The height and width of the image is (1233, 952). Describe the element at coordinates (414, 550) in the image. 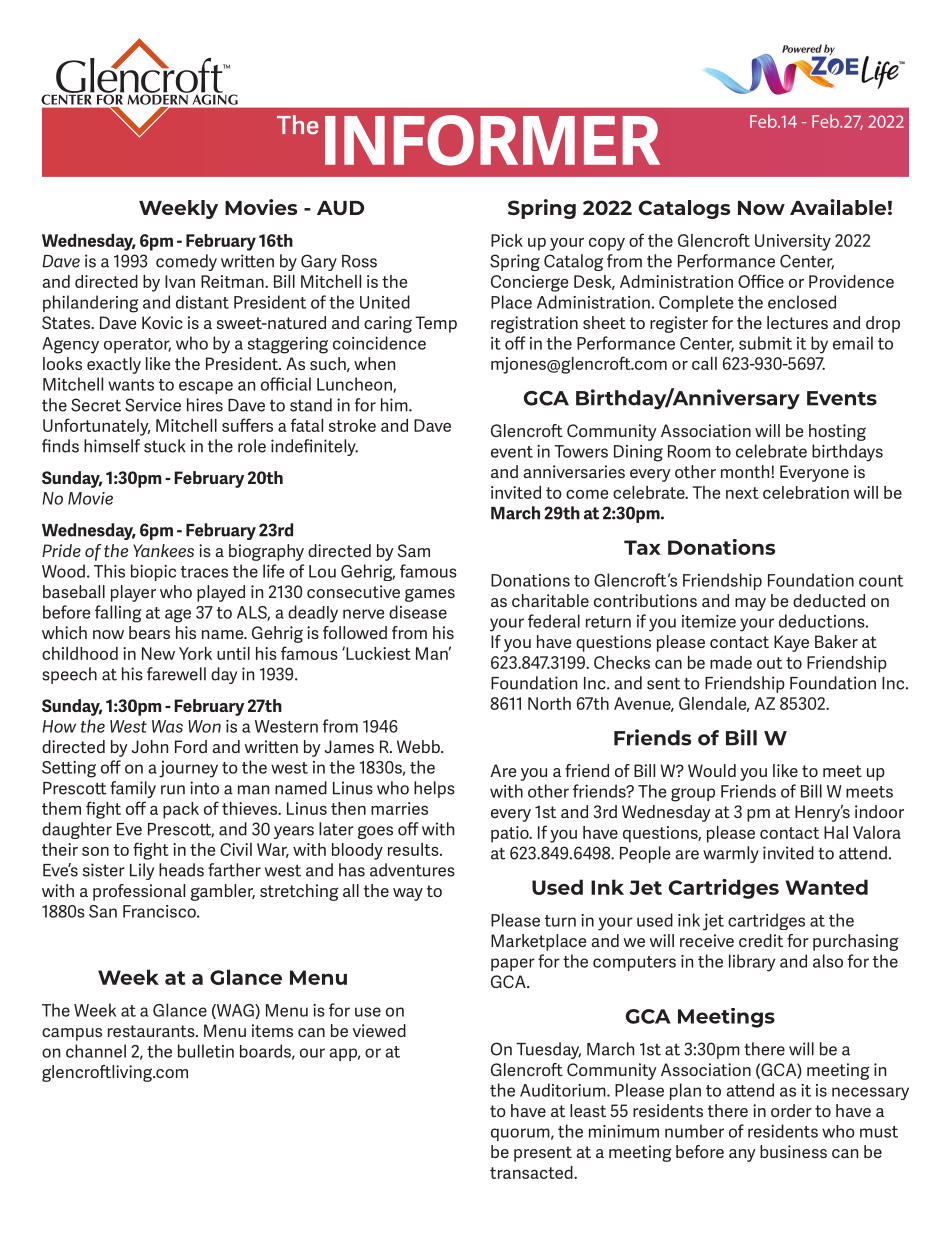

I see `Sam` at that location.
